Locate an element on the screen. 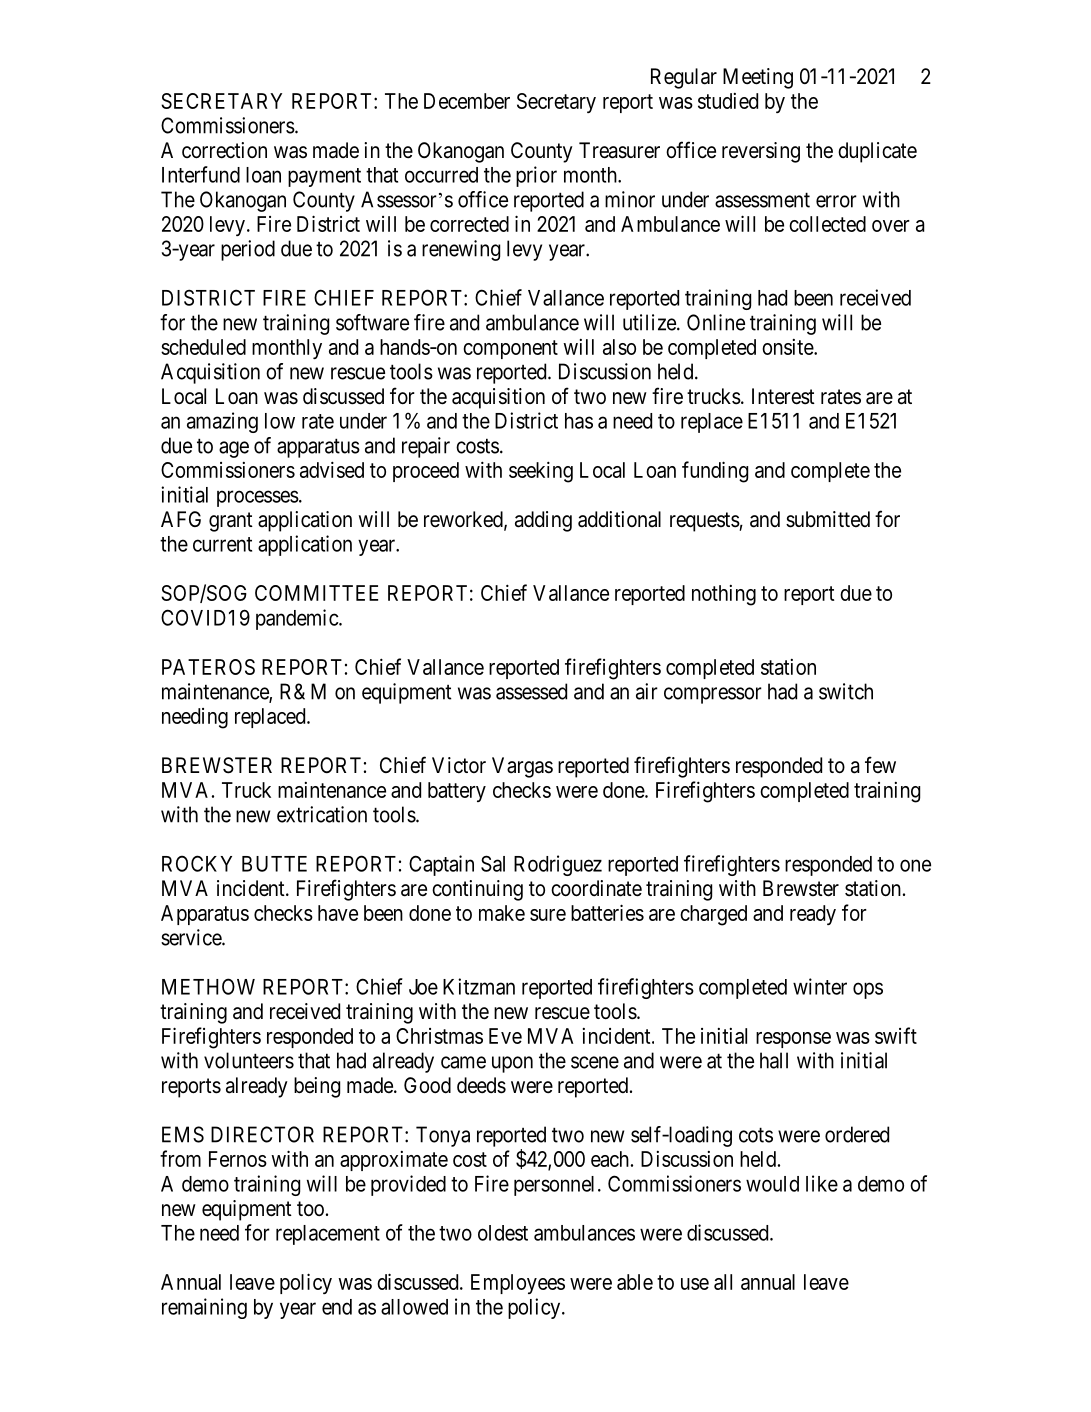 This screenshot has height=1412, width=1091. reversing is located at coordinates (761, 152).
